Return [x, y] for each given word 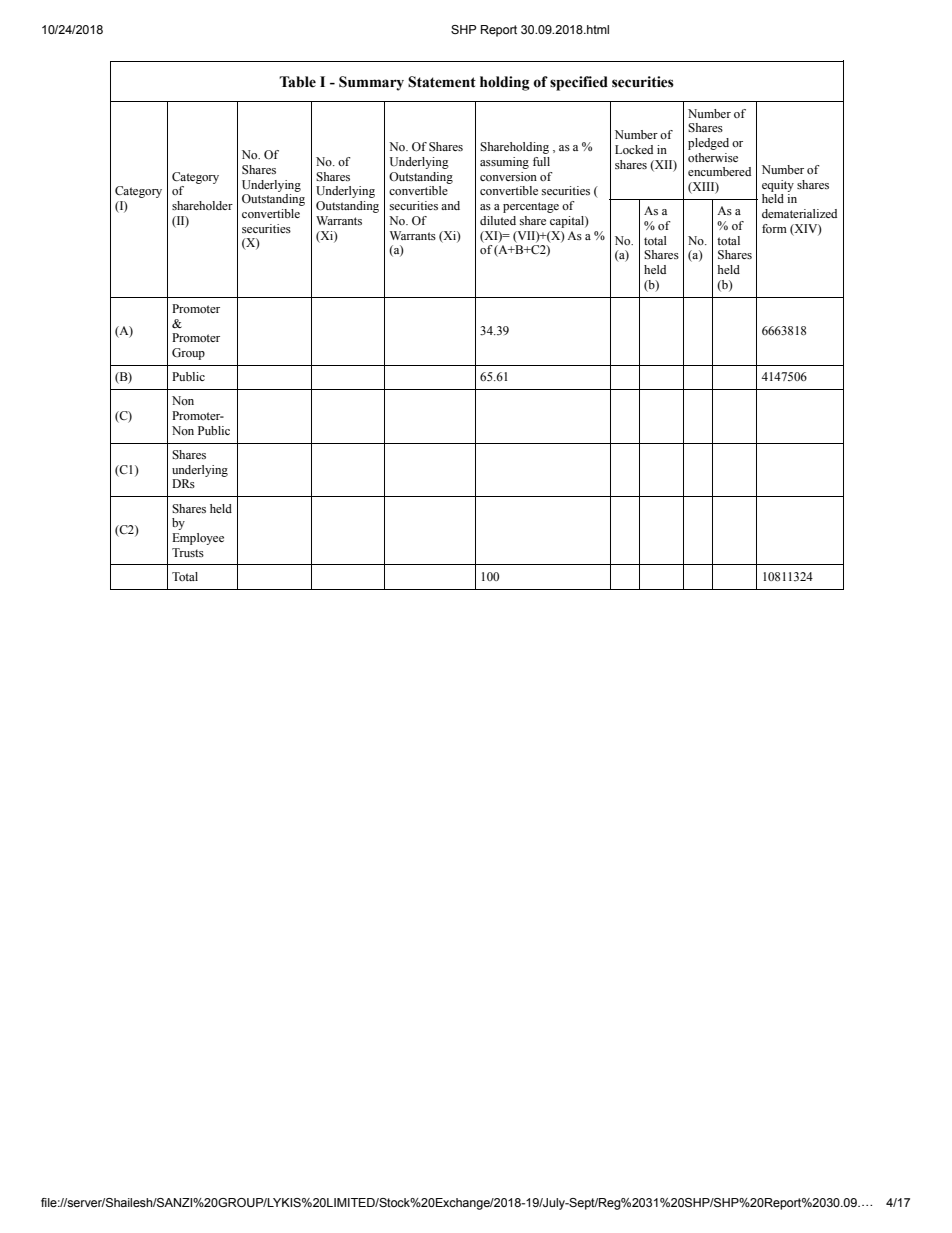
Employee [198, 539]
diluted [498, 220]
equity [778, 186]
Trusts [188, 552]
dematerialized [799, 213]
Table [297, 82]
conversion [508, 176]
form [774, 228]
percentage [531, 207]
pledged [708, 144]
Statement [442, 82]
